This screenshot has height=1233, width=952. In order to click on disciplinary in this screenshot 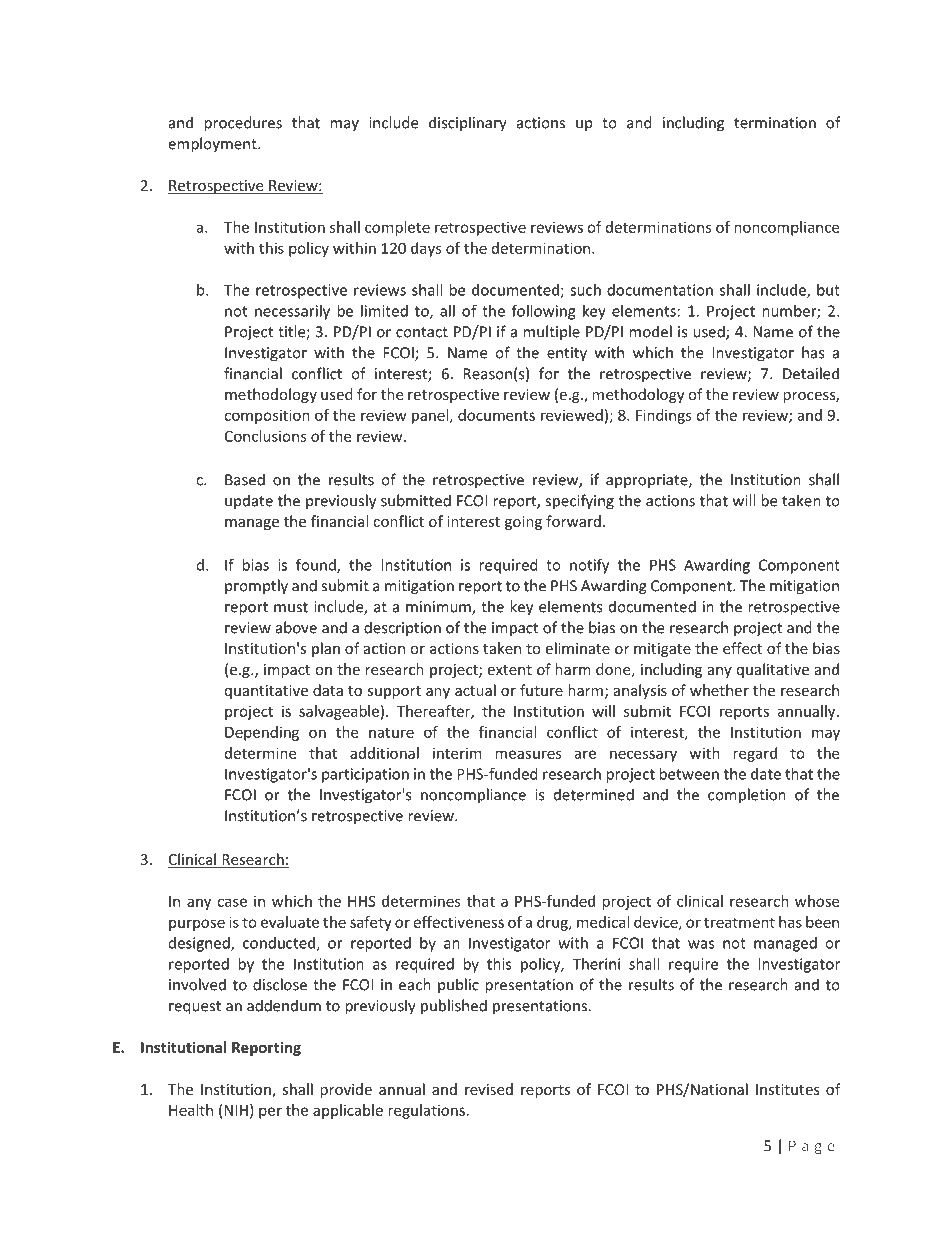, I will do `click(468, 124)`.
